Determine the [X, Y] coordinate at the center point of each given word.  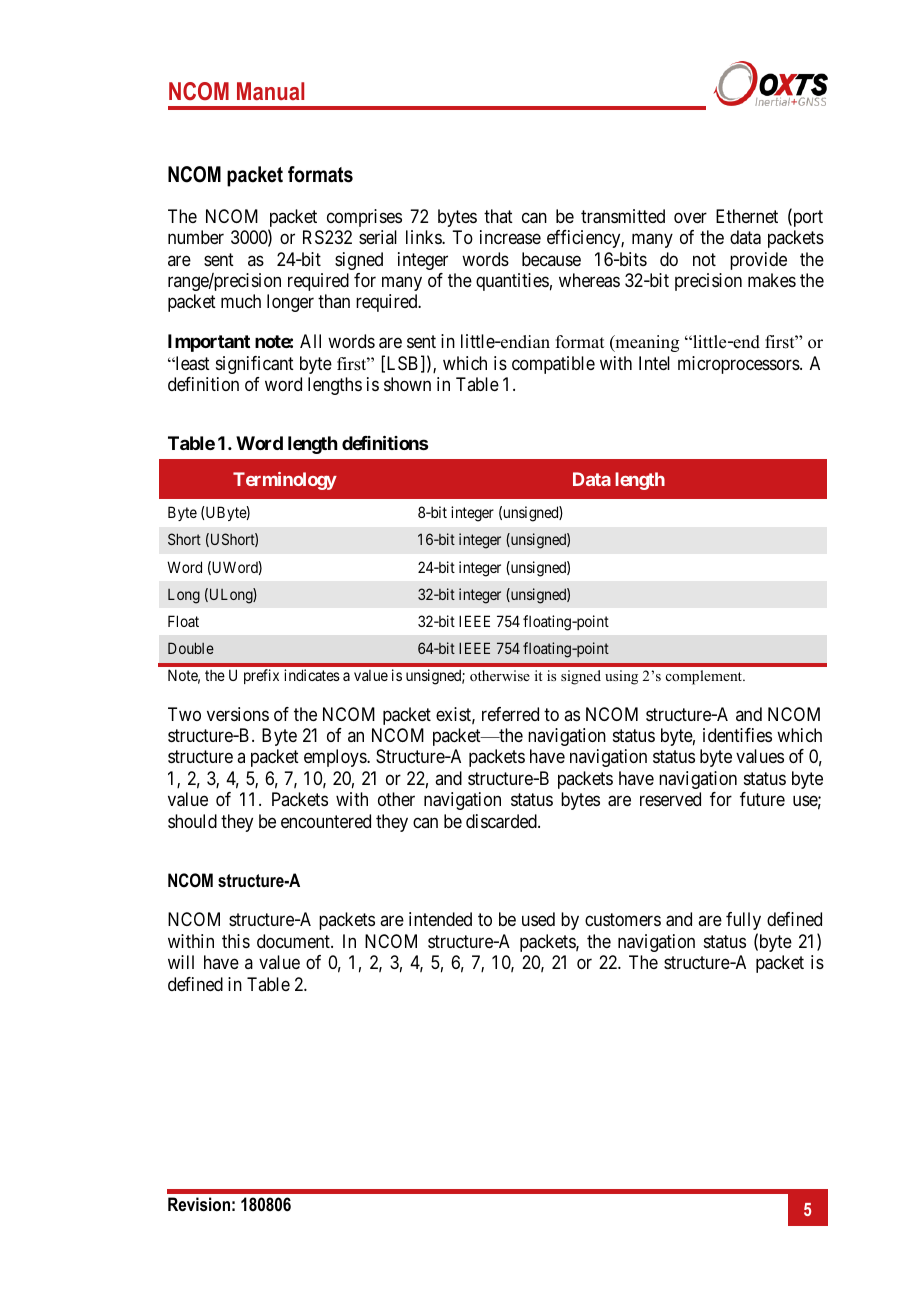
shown [407, 384]
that [498, 216]
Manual [270, 91]
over [690, 217]
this [236, 941]
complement [705, 677]
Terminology [285, 481]
